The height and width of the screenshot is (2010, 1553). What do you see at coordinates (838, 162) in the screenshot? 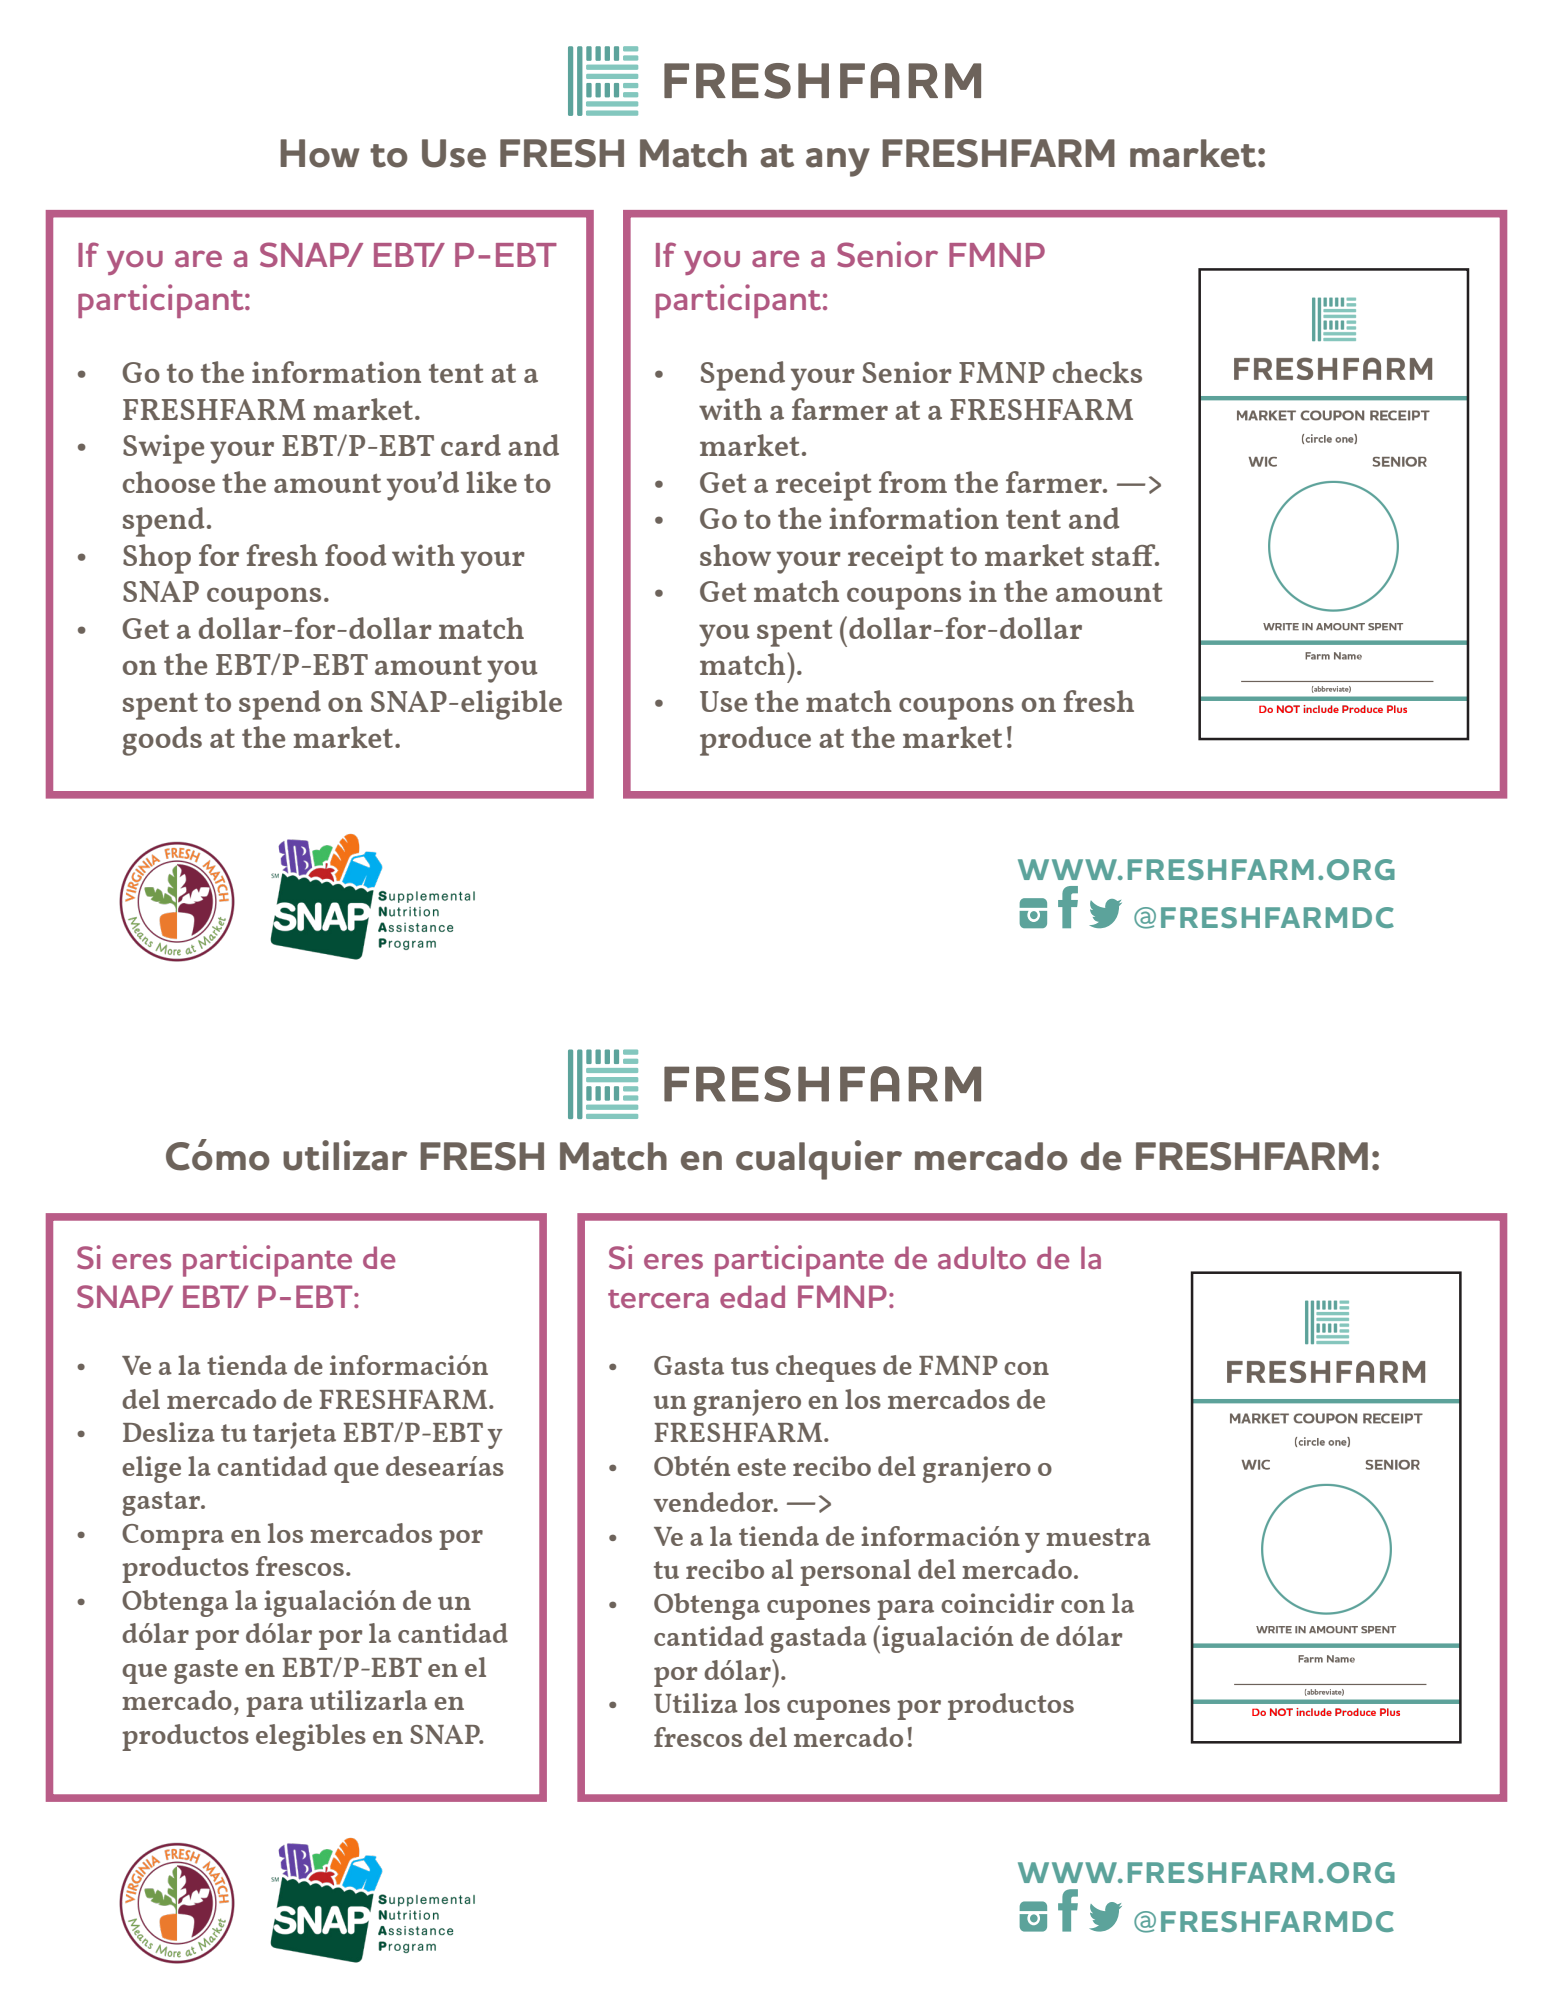
I see `any` at bounding box center [838, 162].
